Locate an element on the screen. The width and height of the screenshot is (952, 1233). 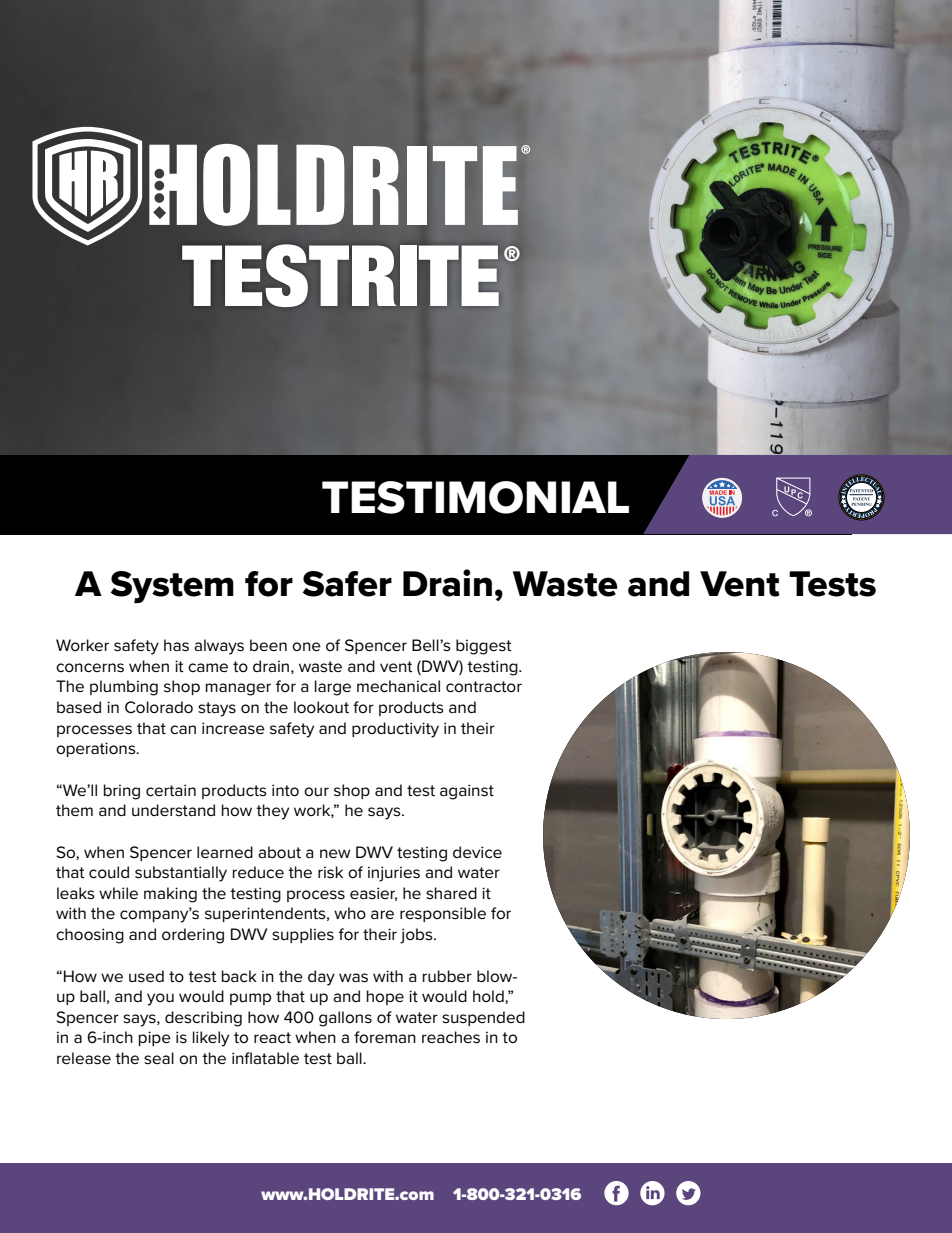
biggest is located at coordinates (484, 647).
